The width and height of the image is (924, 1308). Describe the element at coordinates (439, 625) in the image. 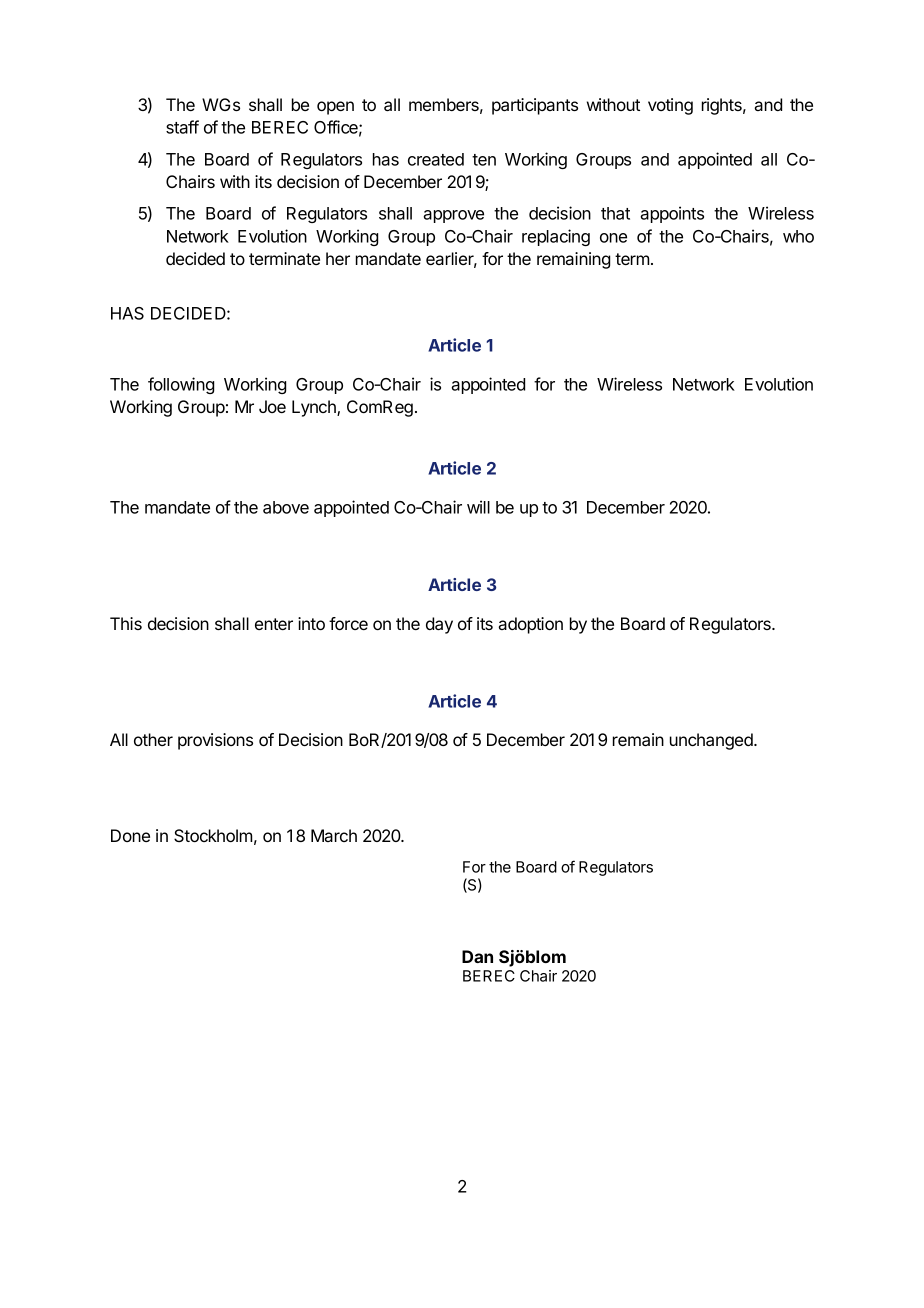

I see `day` at that location.
